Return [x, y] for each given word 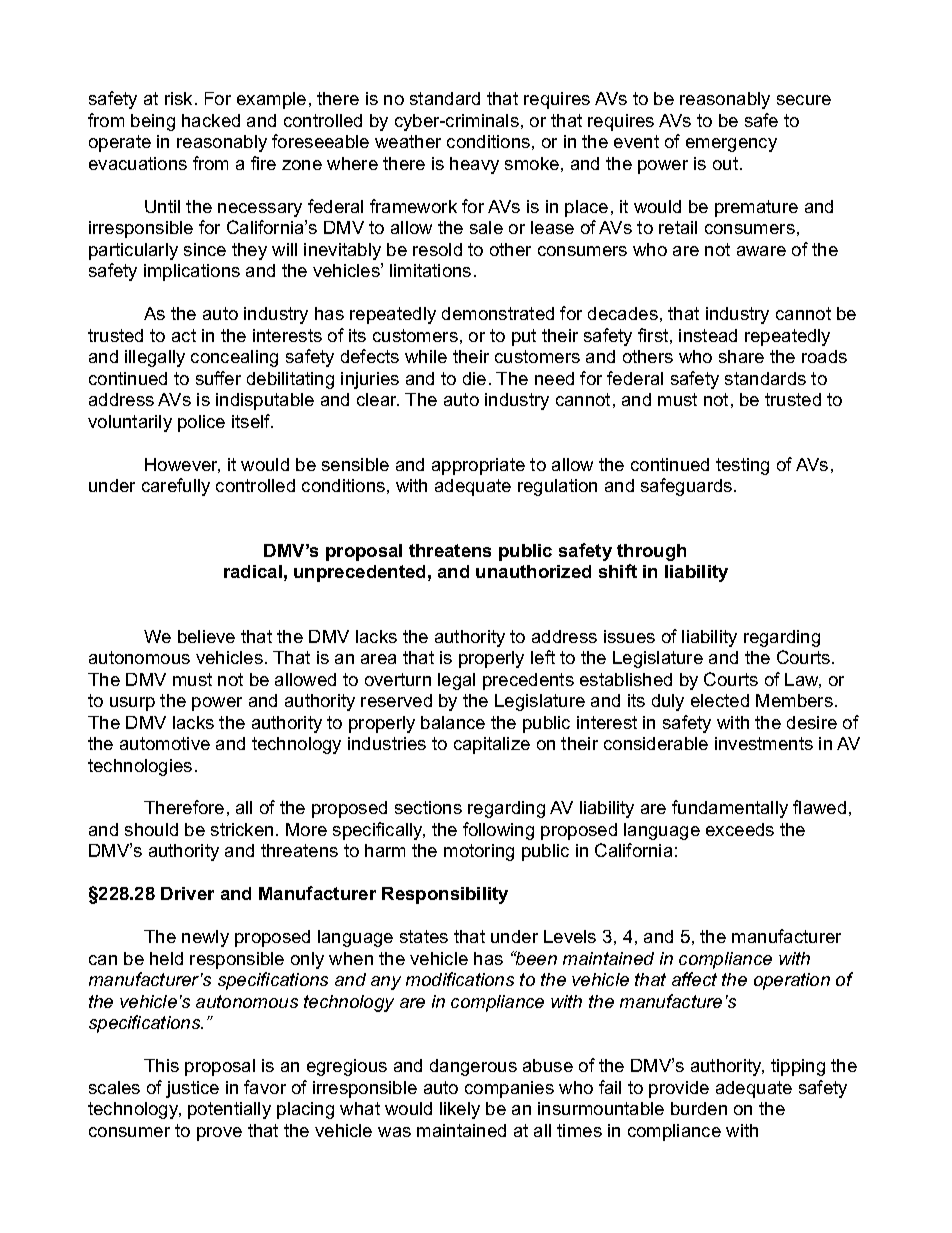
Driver [187, 893]
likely [460, 1110]
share [741, 356]
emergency [731, 145]
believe [206, 636]
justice [192, 1089]
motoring [479, 852]
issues [629, 636]
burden [699, 1108]
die [474, 378]
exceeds [740, 829]
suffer [218, 378]
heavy [474, 165]
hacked [211, 120]
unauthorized [533, 571]
